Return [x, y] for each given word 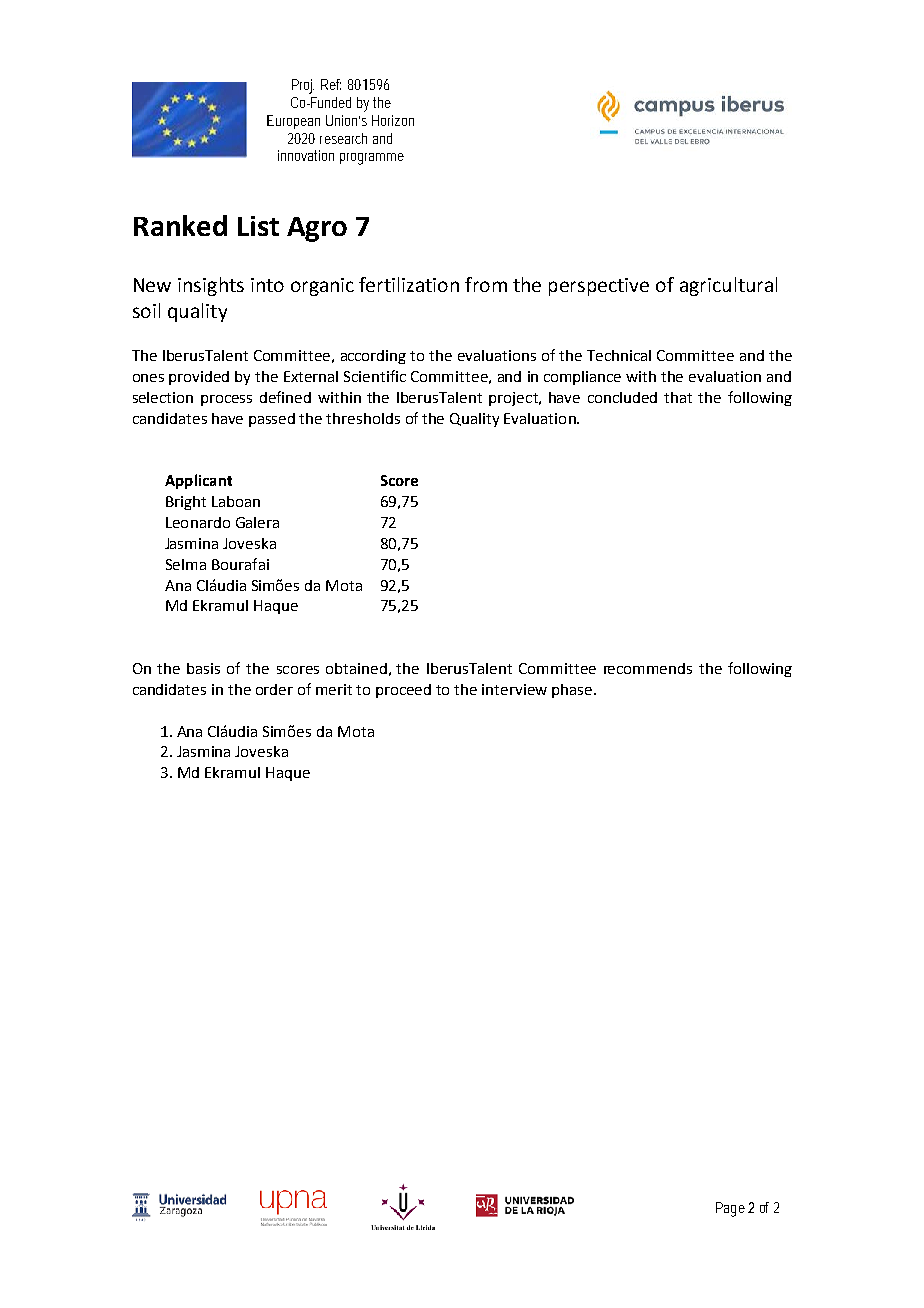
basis [203, 668]
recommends [648, 668]
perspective [599, 287]
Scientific [375, 376]
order [274, 689]
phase [572, 691]
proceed [403, 691]
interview [514, 689]
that [678, 397]
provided [199, 378]
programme [372, 159]
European [293, 122]
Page [730, 1209]
